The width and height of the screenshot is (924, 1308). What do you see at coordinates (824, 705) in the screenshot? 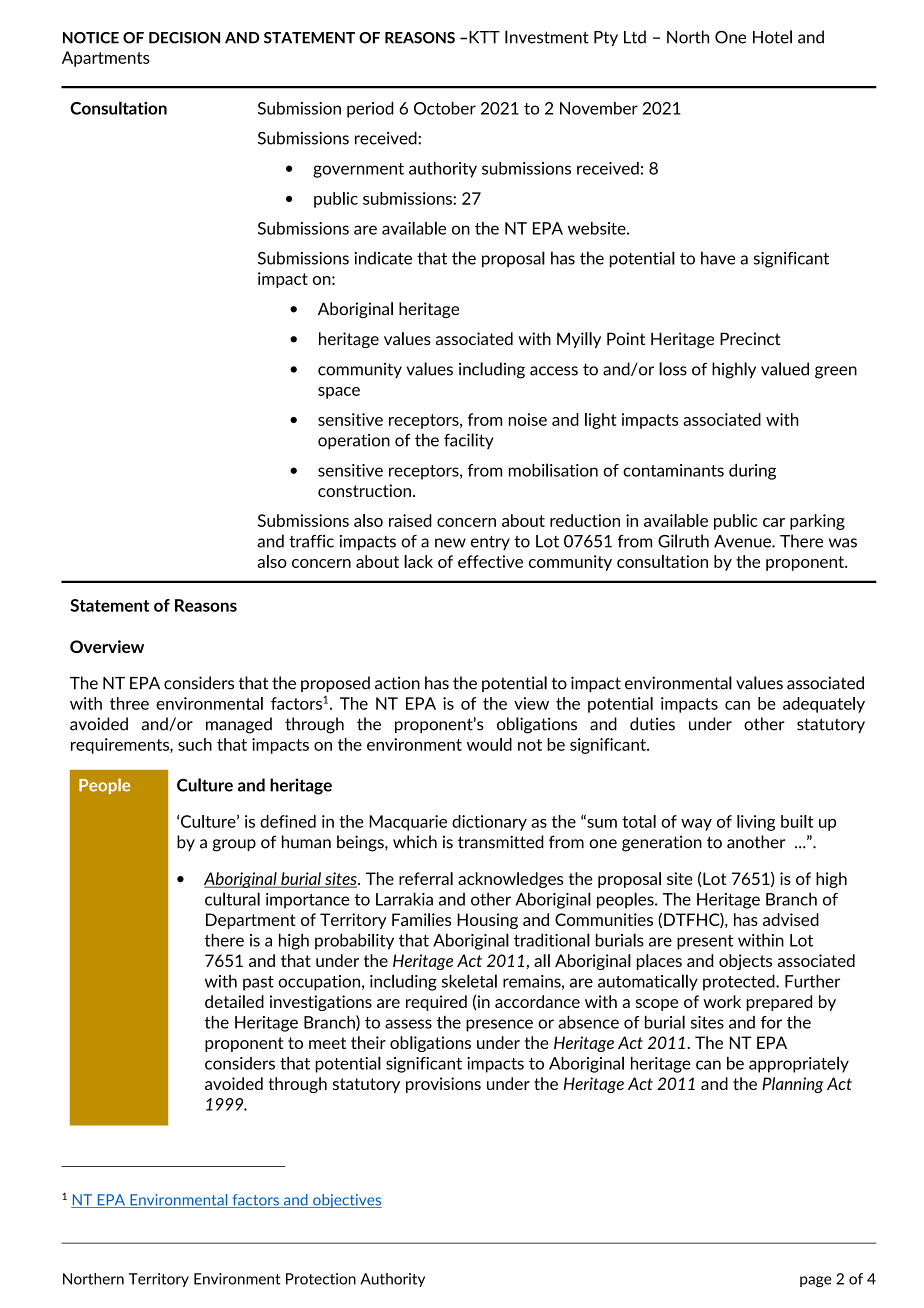
I see `adequately` at bounding box center [824, 705].
